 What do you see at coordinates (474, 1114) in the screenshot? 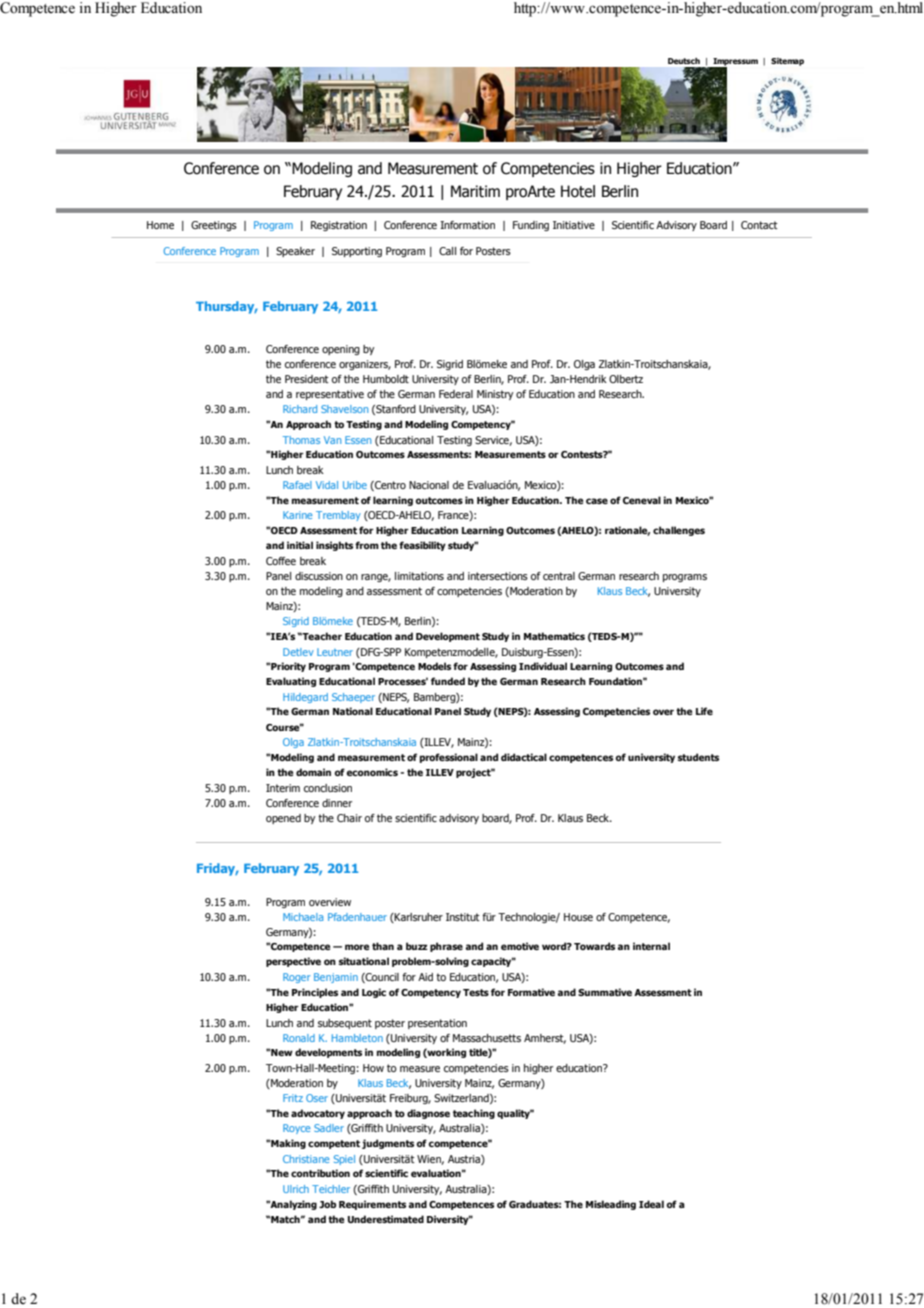
I see `teaching` at bounding box center [474, 1114].
